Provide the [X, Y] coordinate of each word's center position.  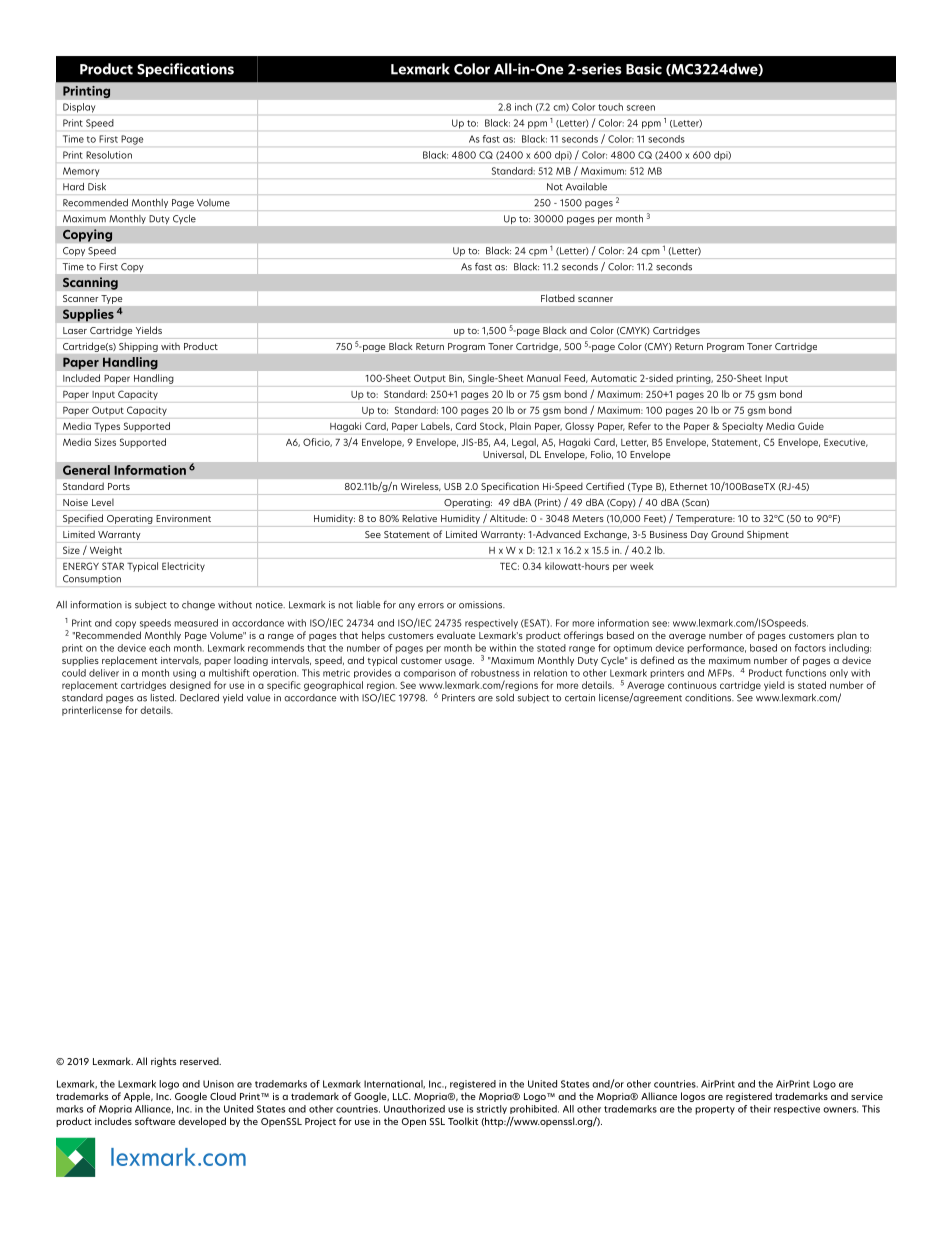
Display [79, 108]
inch [523, 107]
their [760, 1109]
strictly [492, 1109]
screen [641, 108]
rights [163, 1062]
